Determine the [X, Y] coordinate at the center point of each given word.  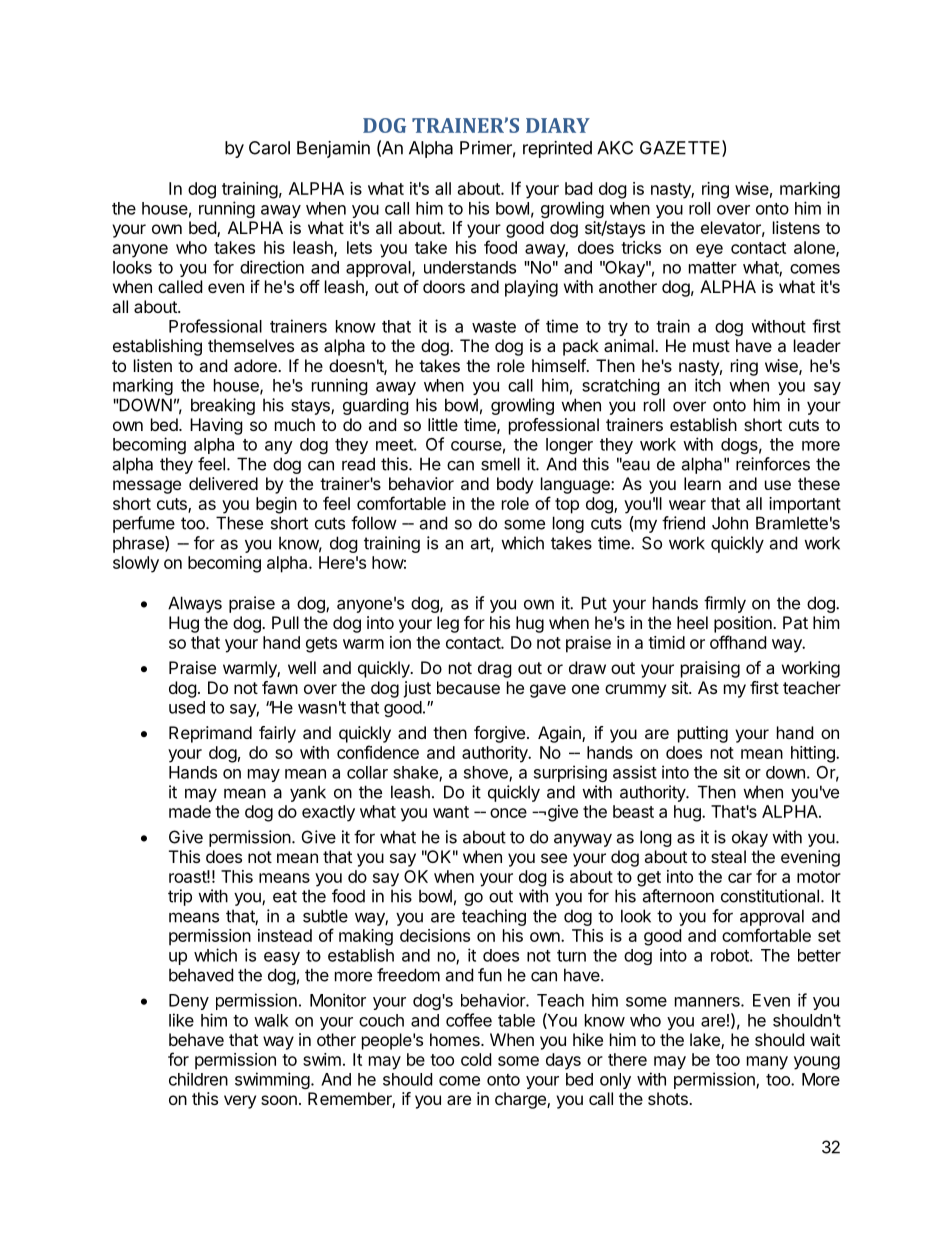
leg [448, 624]
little [443, 424]
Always [195, 604]
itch [708, 385]
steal [728, 856]
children [198, 1079]
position [744, 624]
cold [476, 1059]
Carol [269, 148]
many [767, 1063]
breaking [223, 406]
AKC [615, 148]
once [508, 813]
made [190, 811]
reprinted [557, 149]
